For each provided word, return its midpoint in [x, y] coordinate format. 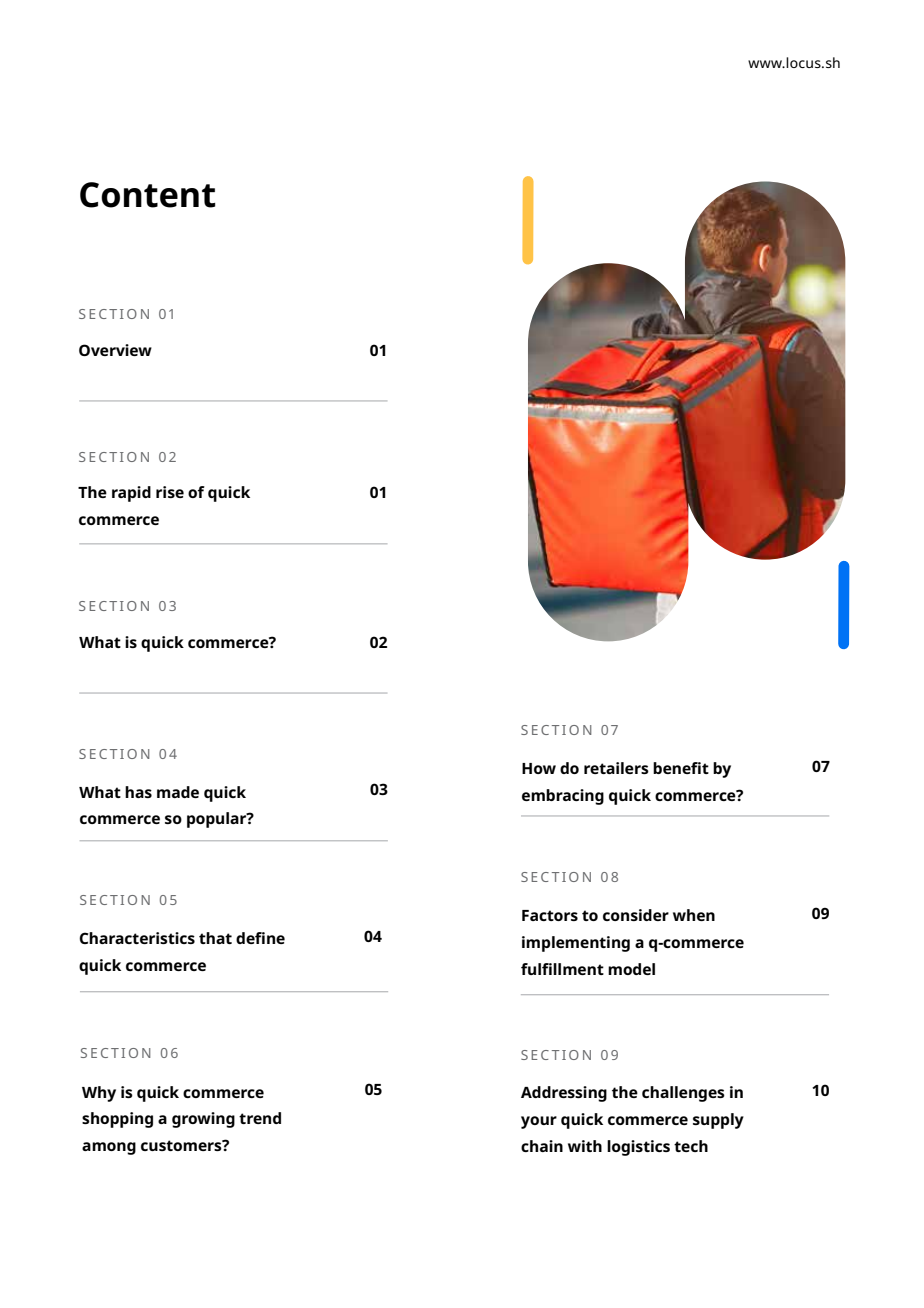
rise [170, 492]
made [178, 792]
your [539, 1122]
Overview [115, 350]
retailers [616, 768]
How [539, 768]
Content [148, 195]
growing [203, 1120]
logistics [638, 1148]
